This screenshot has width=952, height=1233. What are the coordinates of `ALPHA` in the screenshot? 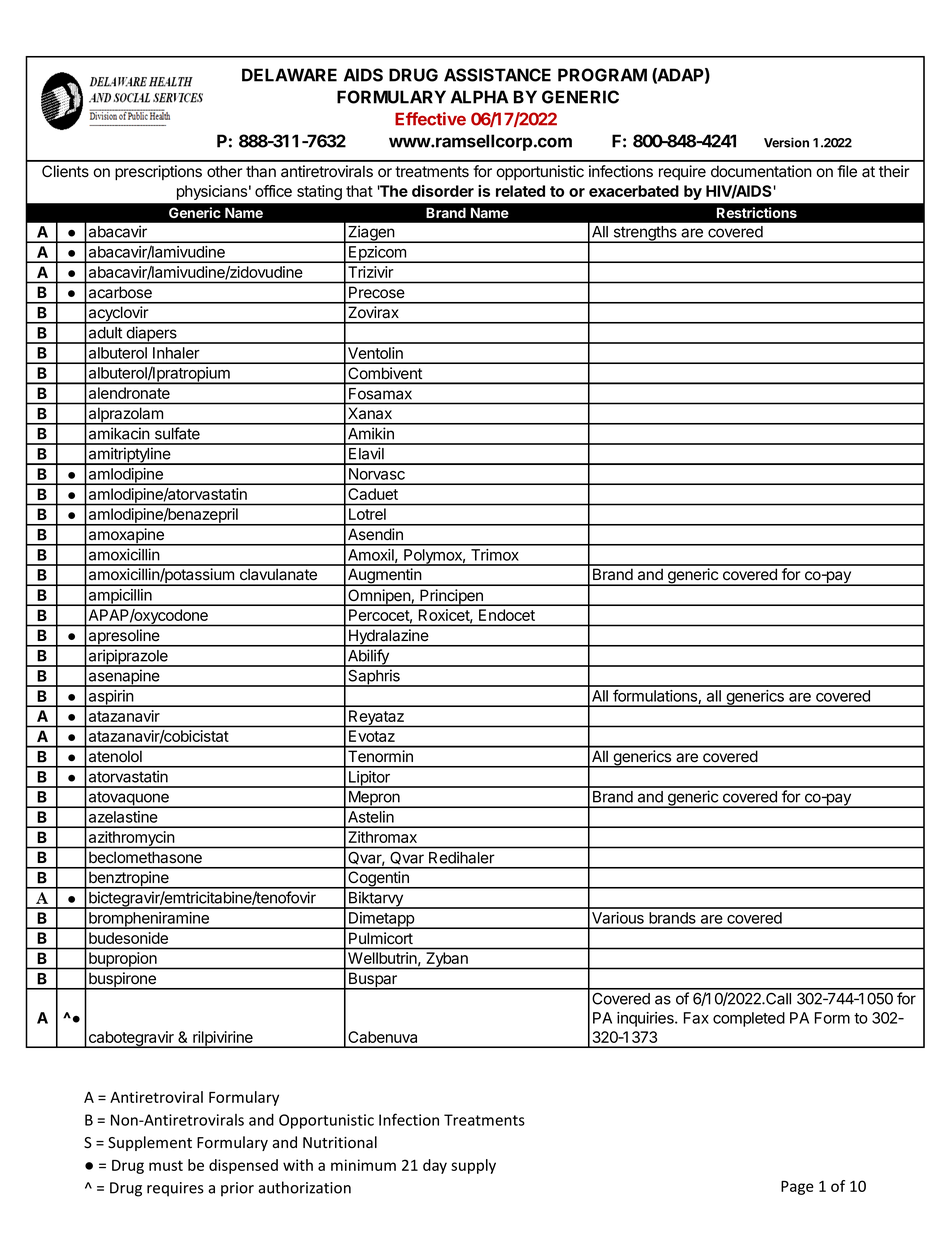 It's located at (480, 97).
